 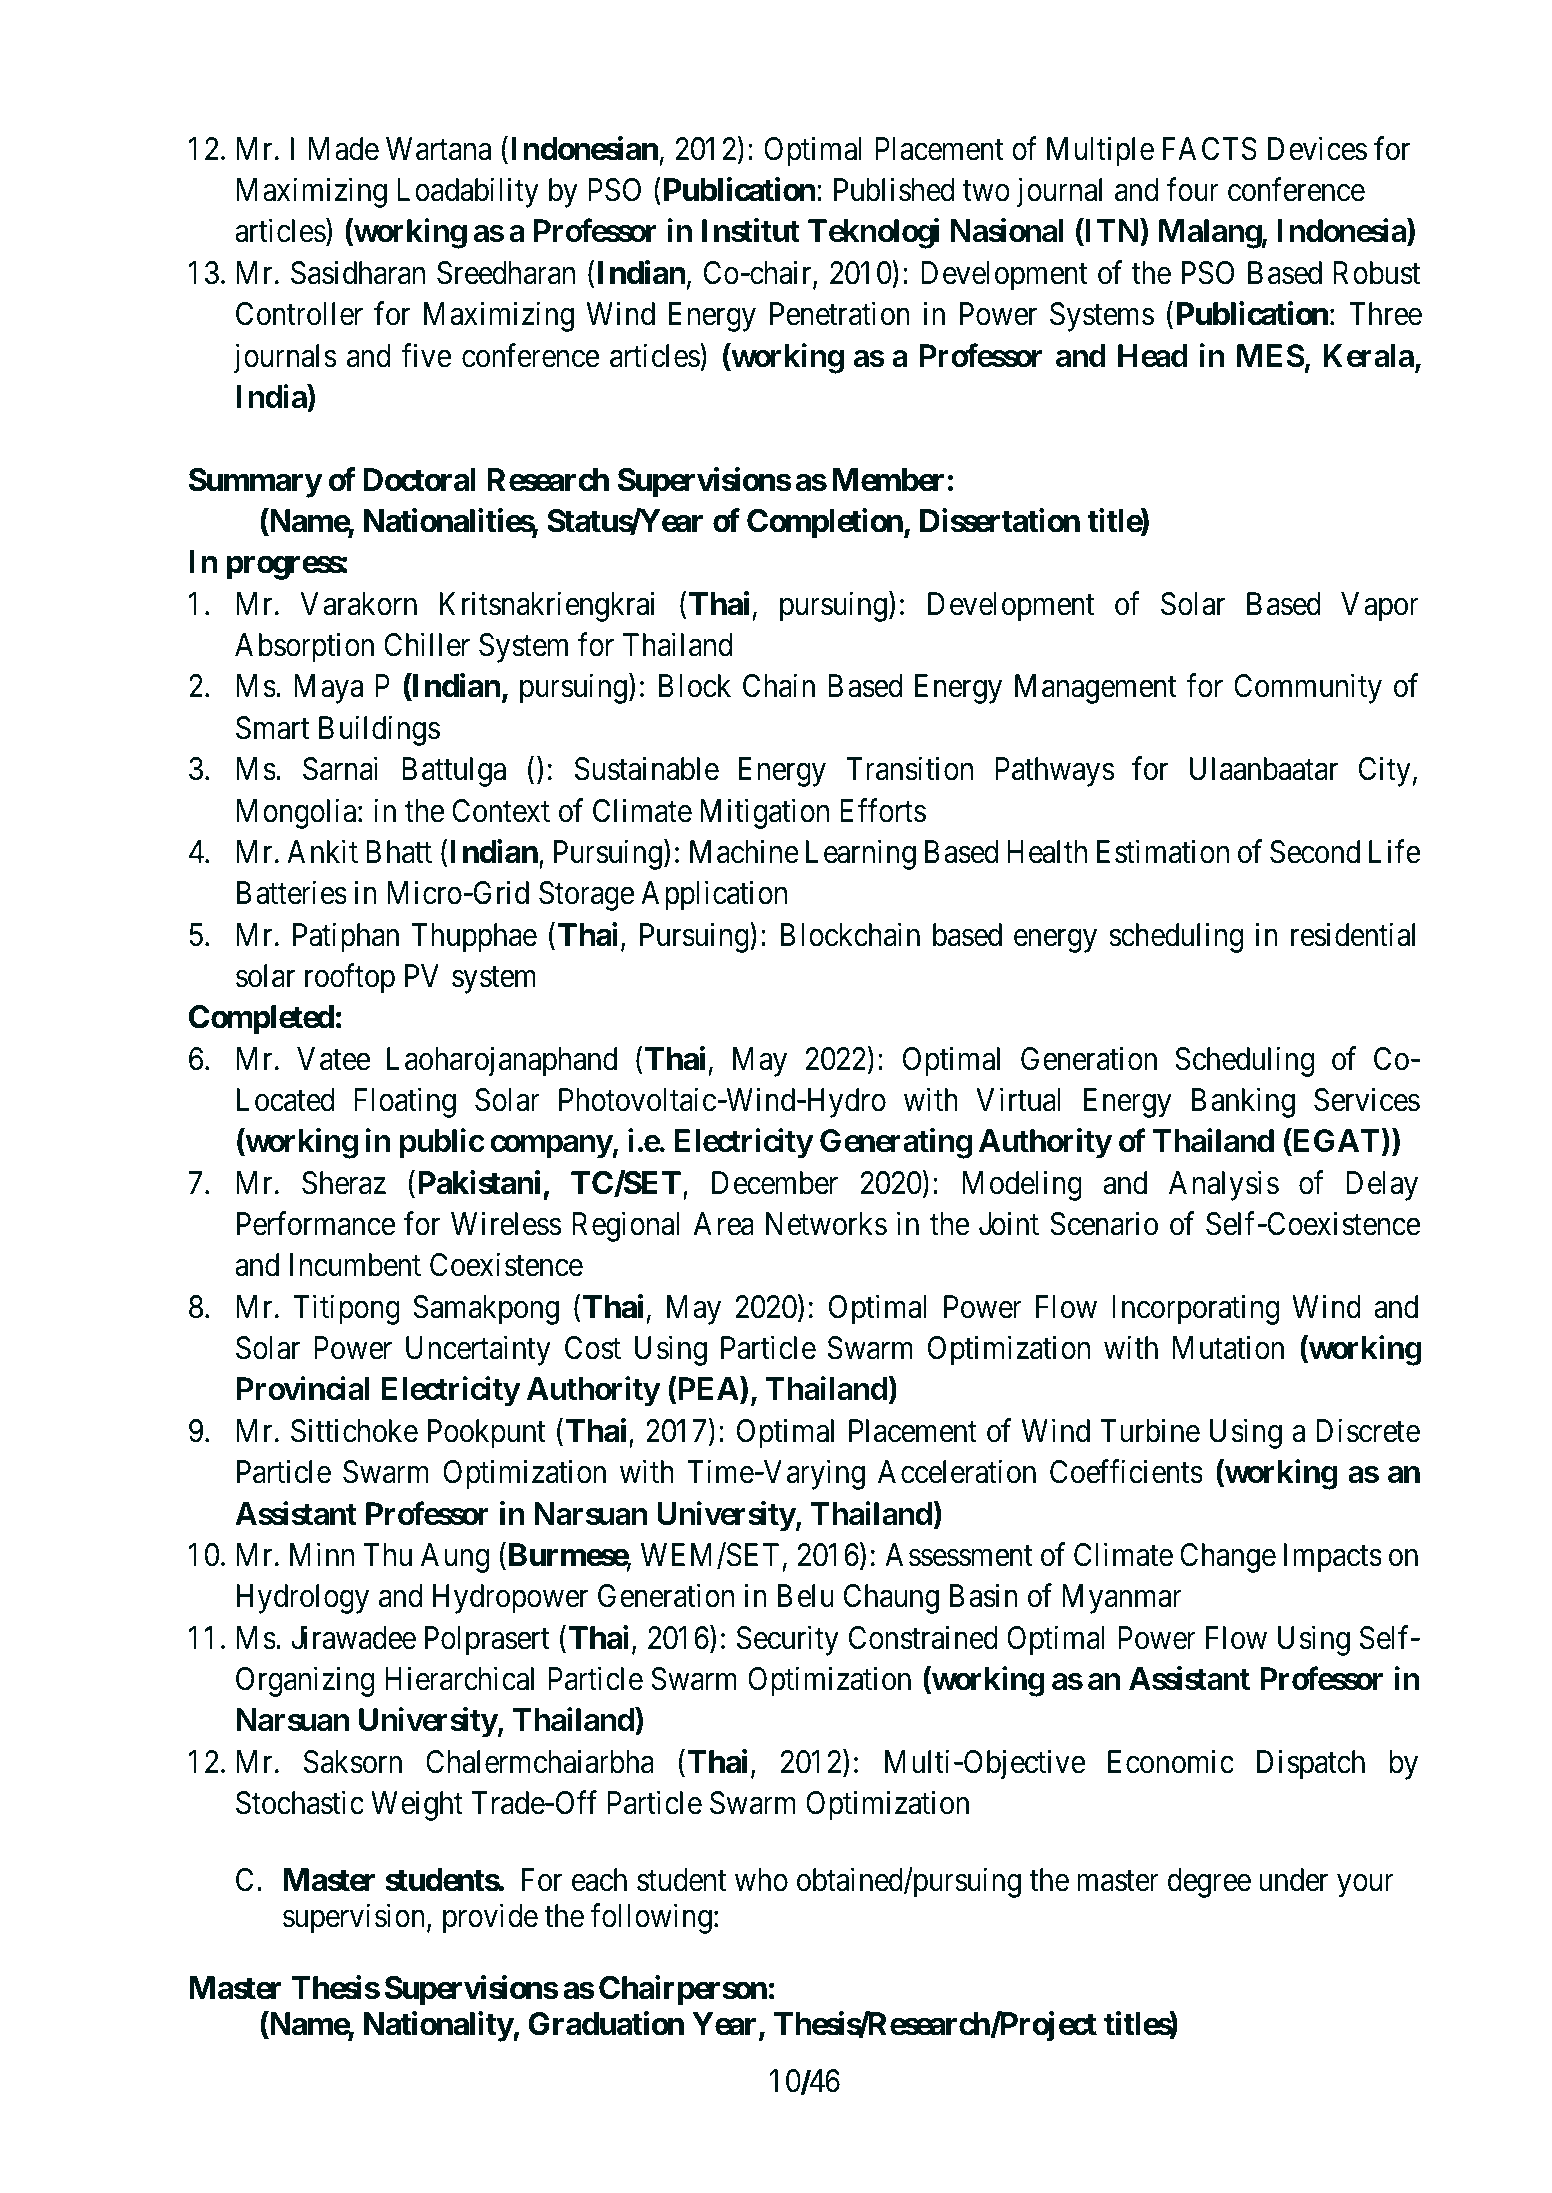 What do you see at coordinates (344, 1183) in the screenshot?
I see `Sheraz` at bounding box center [344, 1183].
